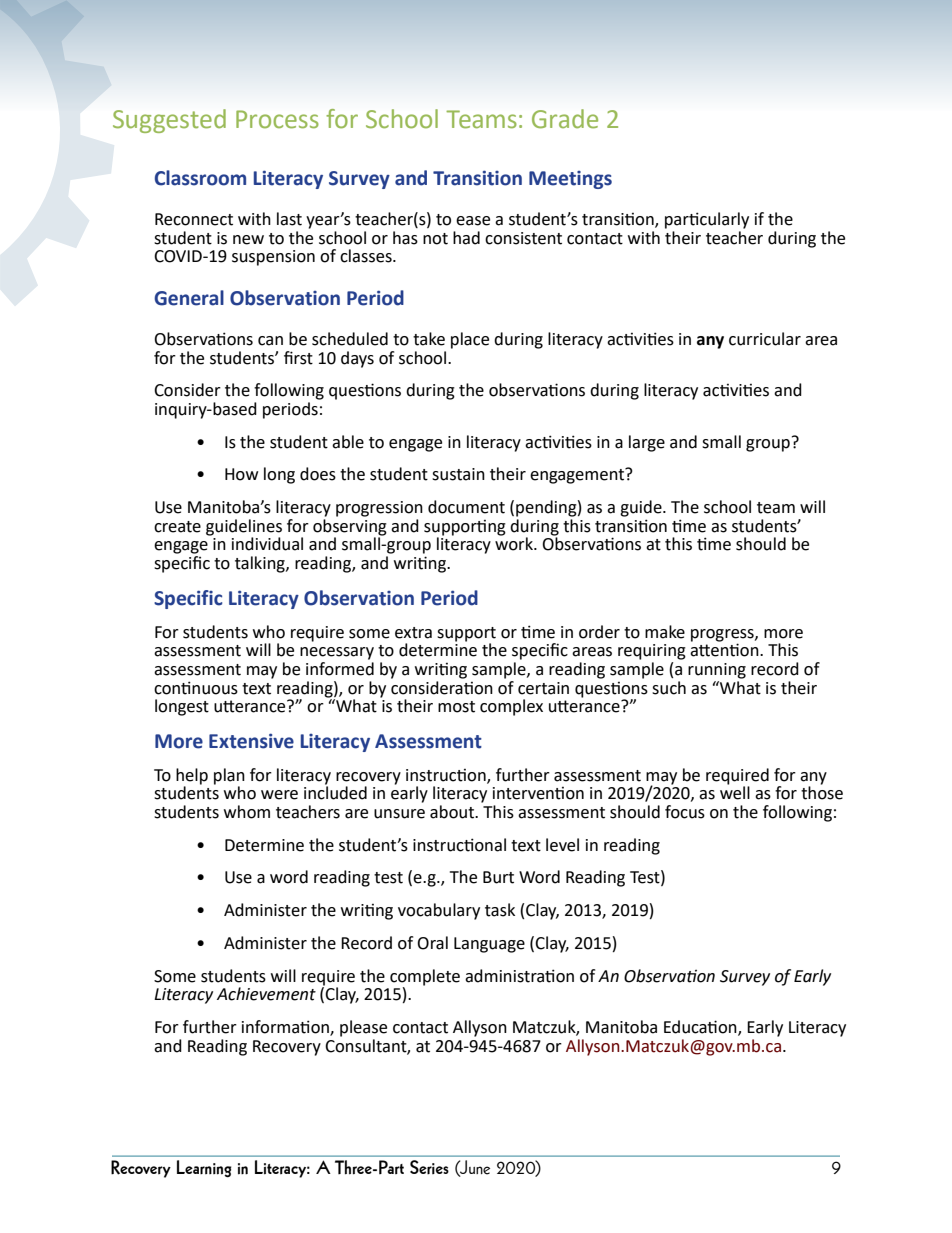 This screenshot has width=952, height=1233. I want to click on certain, so click(543, 688).
